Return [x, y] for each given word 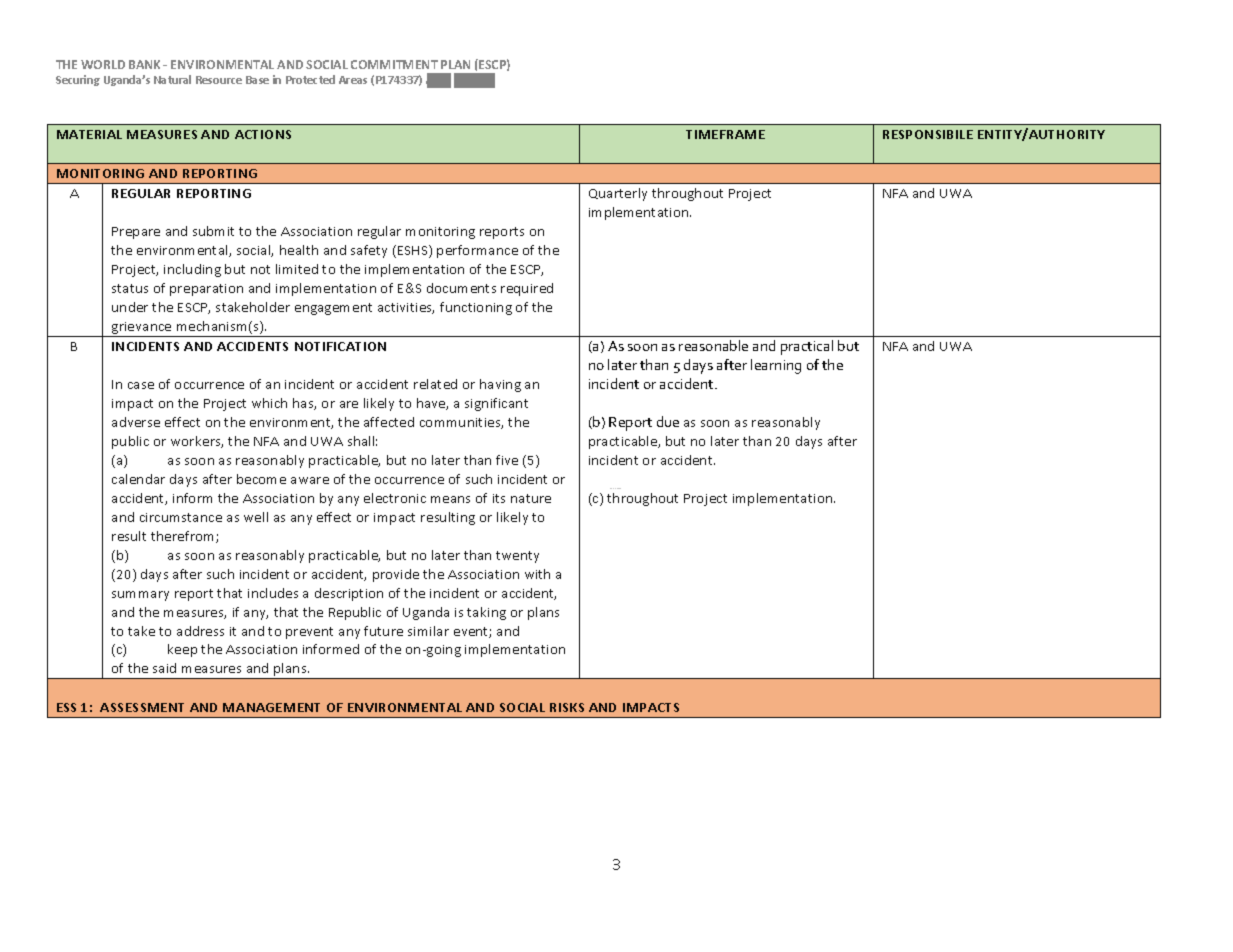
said [164, 668]
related [435, 384]
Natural [172, 79]
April [438, 81]
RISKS [567, 707]
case [141, 385]
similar [428, 631]
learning [776, 366]
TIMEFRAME [725, 134]
